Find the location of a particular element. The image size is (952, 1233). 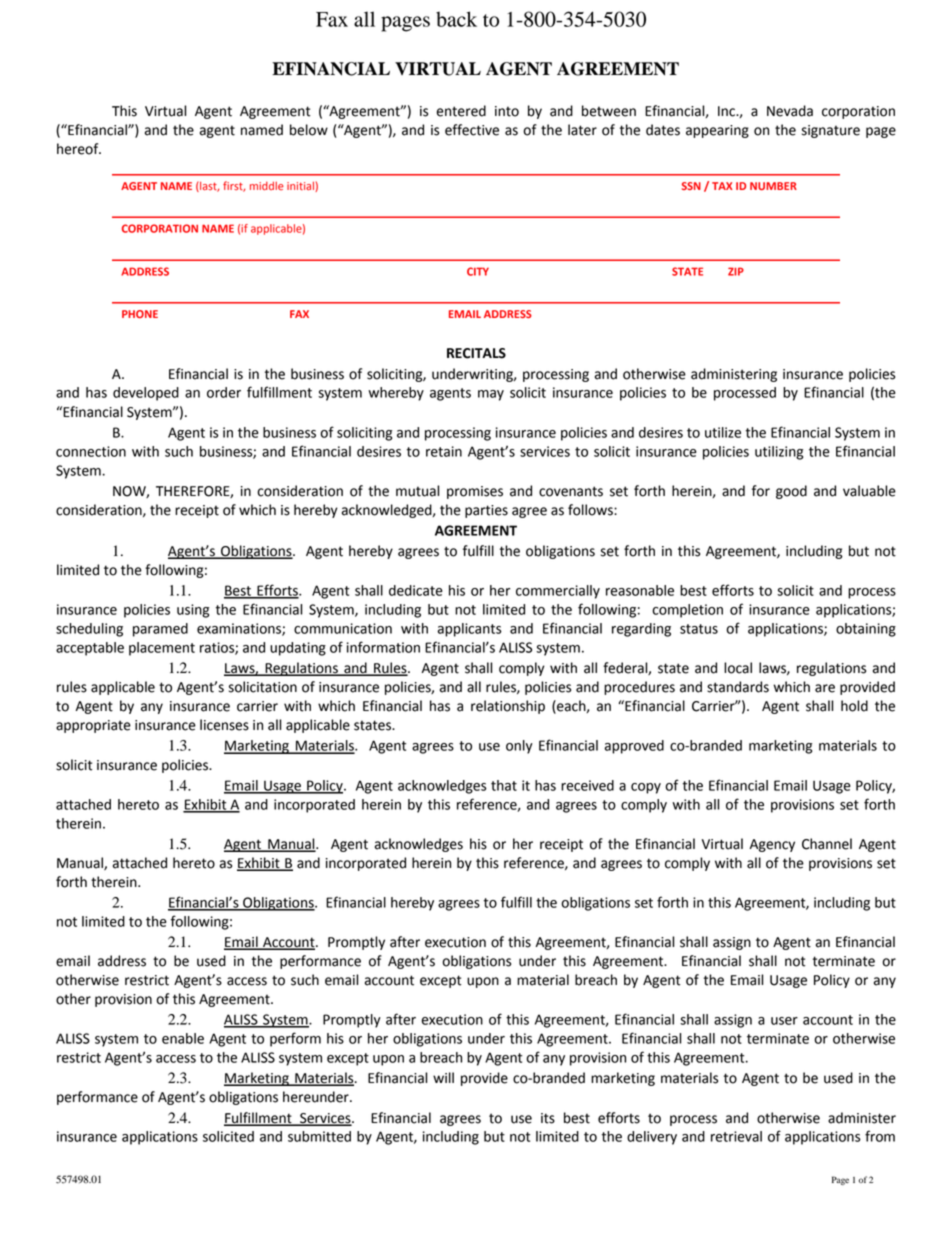

enable is located at coordinates (183, 1038).
